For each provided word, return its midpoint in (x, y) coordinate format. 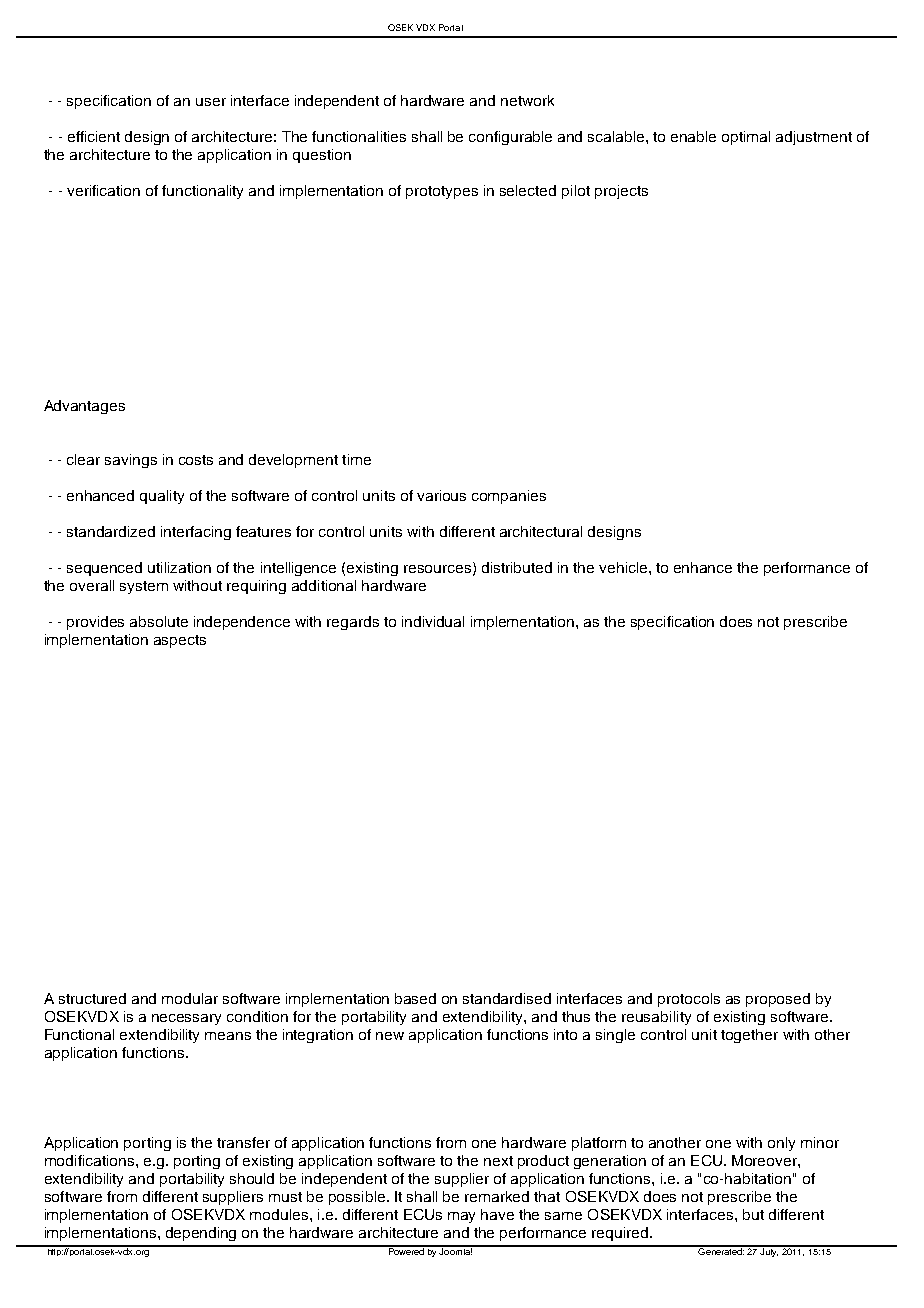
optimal (746, 138)
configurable (510, 138)
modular (190, 998)
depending (201, 1234)
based (415, 998)
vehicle (624, 567)
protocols (689, 1000)
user (211, 102)
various (441, 495)
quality (162, 497)
